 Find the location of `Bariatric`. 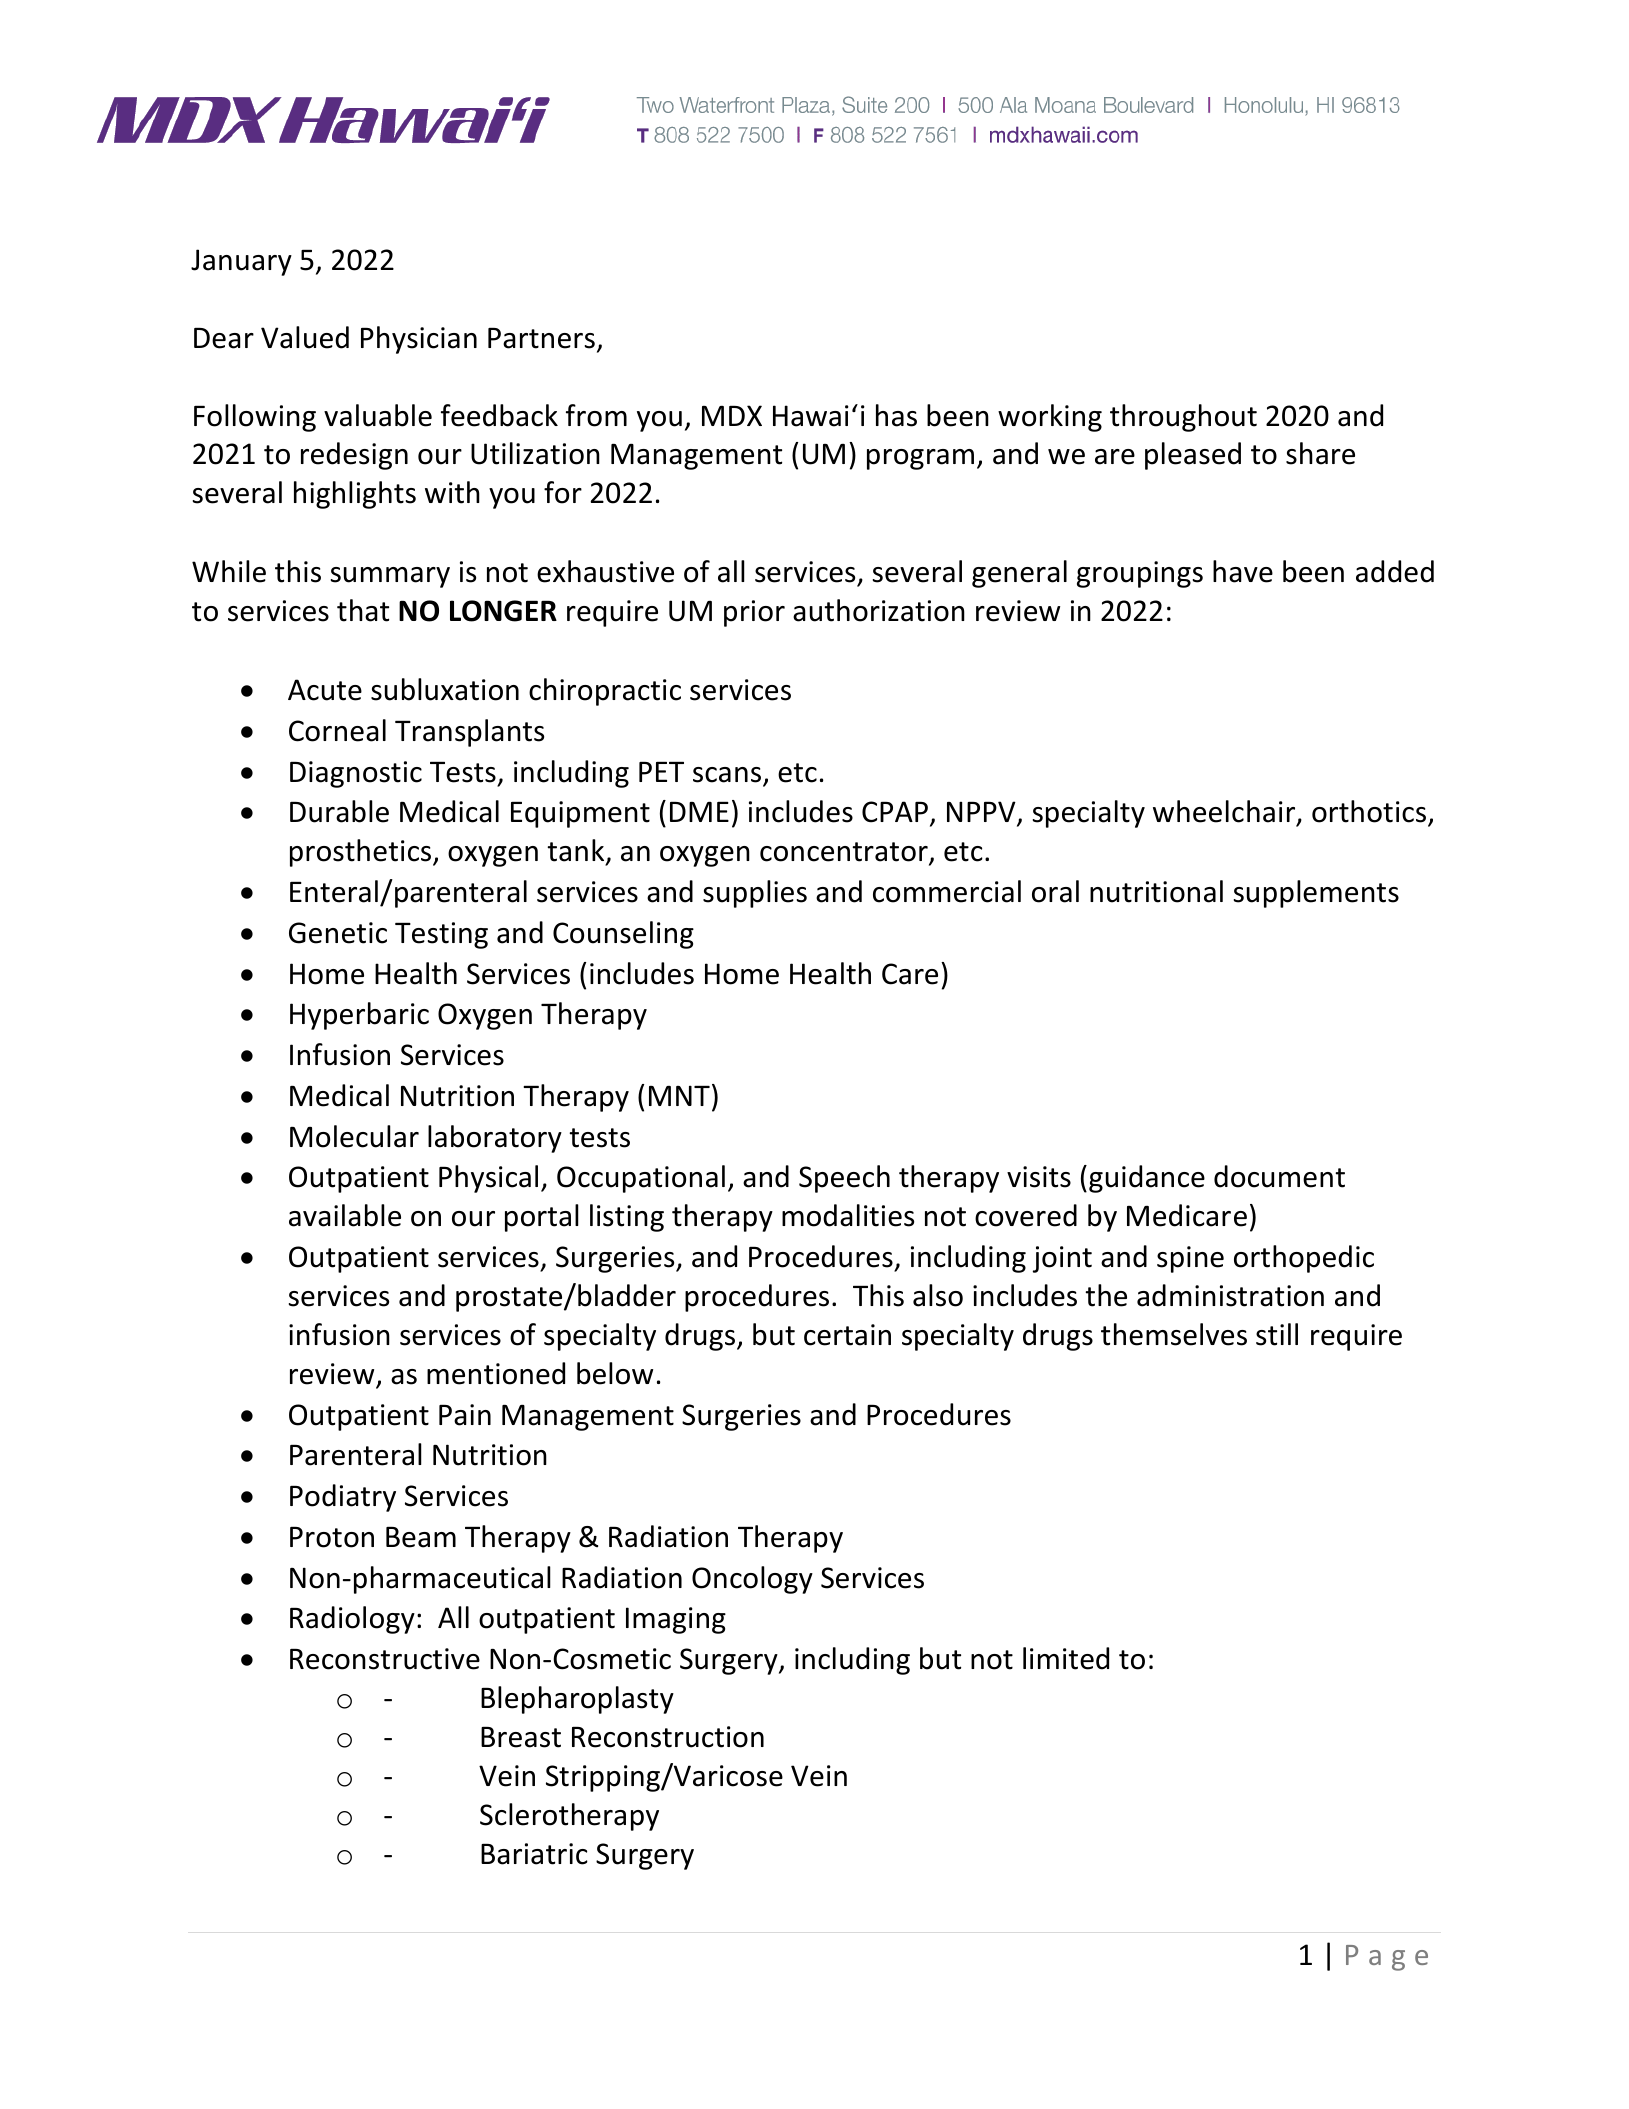

Bariatric is located at coordinates (534, 1854).
